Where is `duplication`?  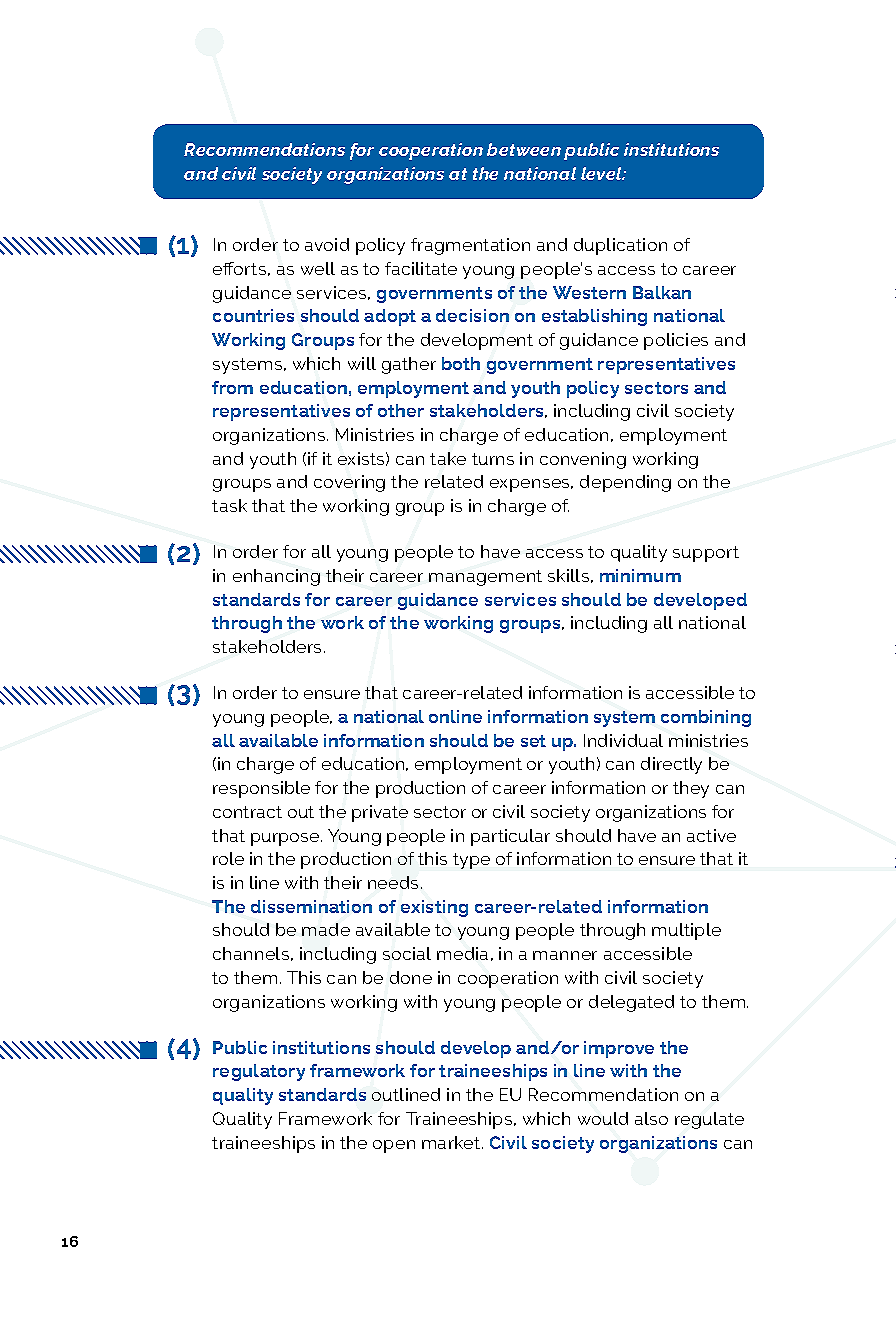
duplication is located at coordinates (620, 246).
